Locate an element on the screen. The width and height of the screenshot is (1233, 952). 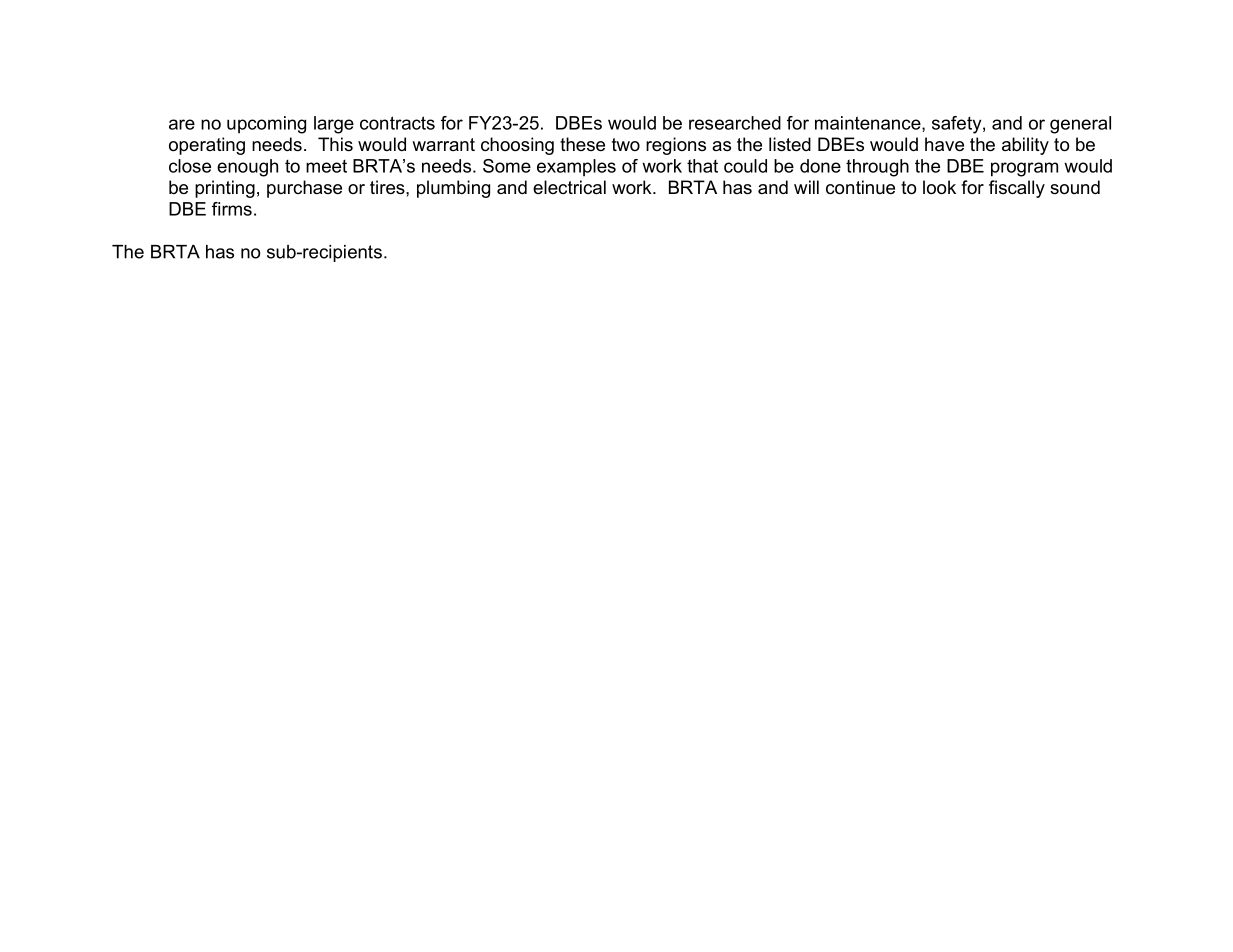
look is located at coordinates (939, 187).
